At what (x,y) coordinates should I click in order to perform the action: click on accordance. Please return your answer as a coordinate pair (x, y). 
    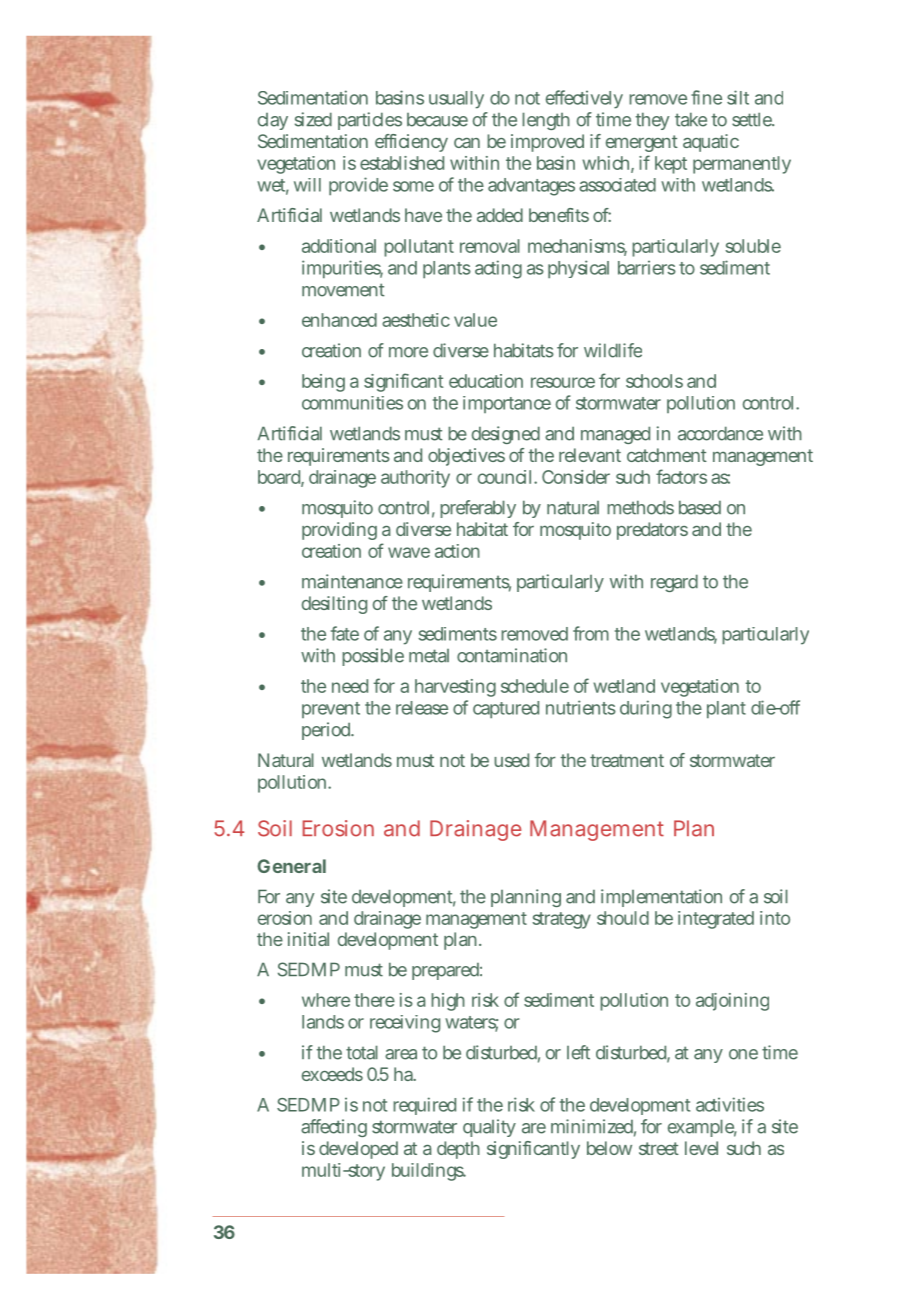
    Looking at the image, I should click on (720, 433).
